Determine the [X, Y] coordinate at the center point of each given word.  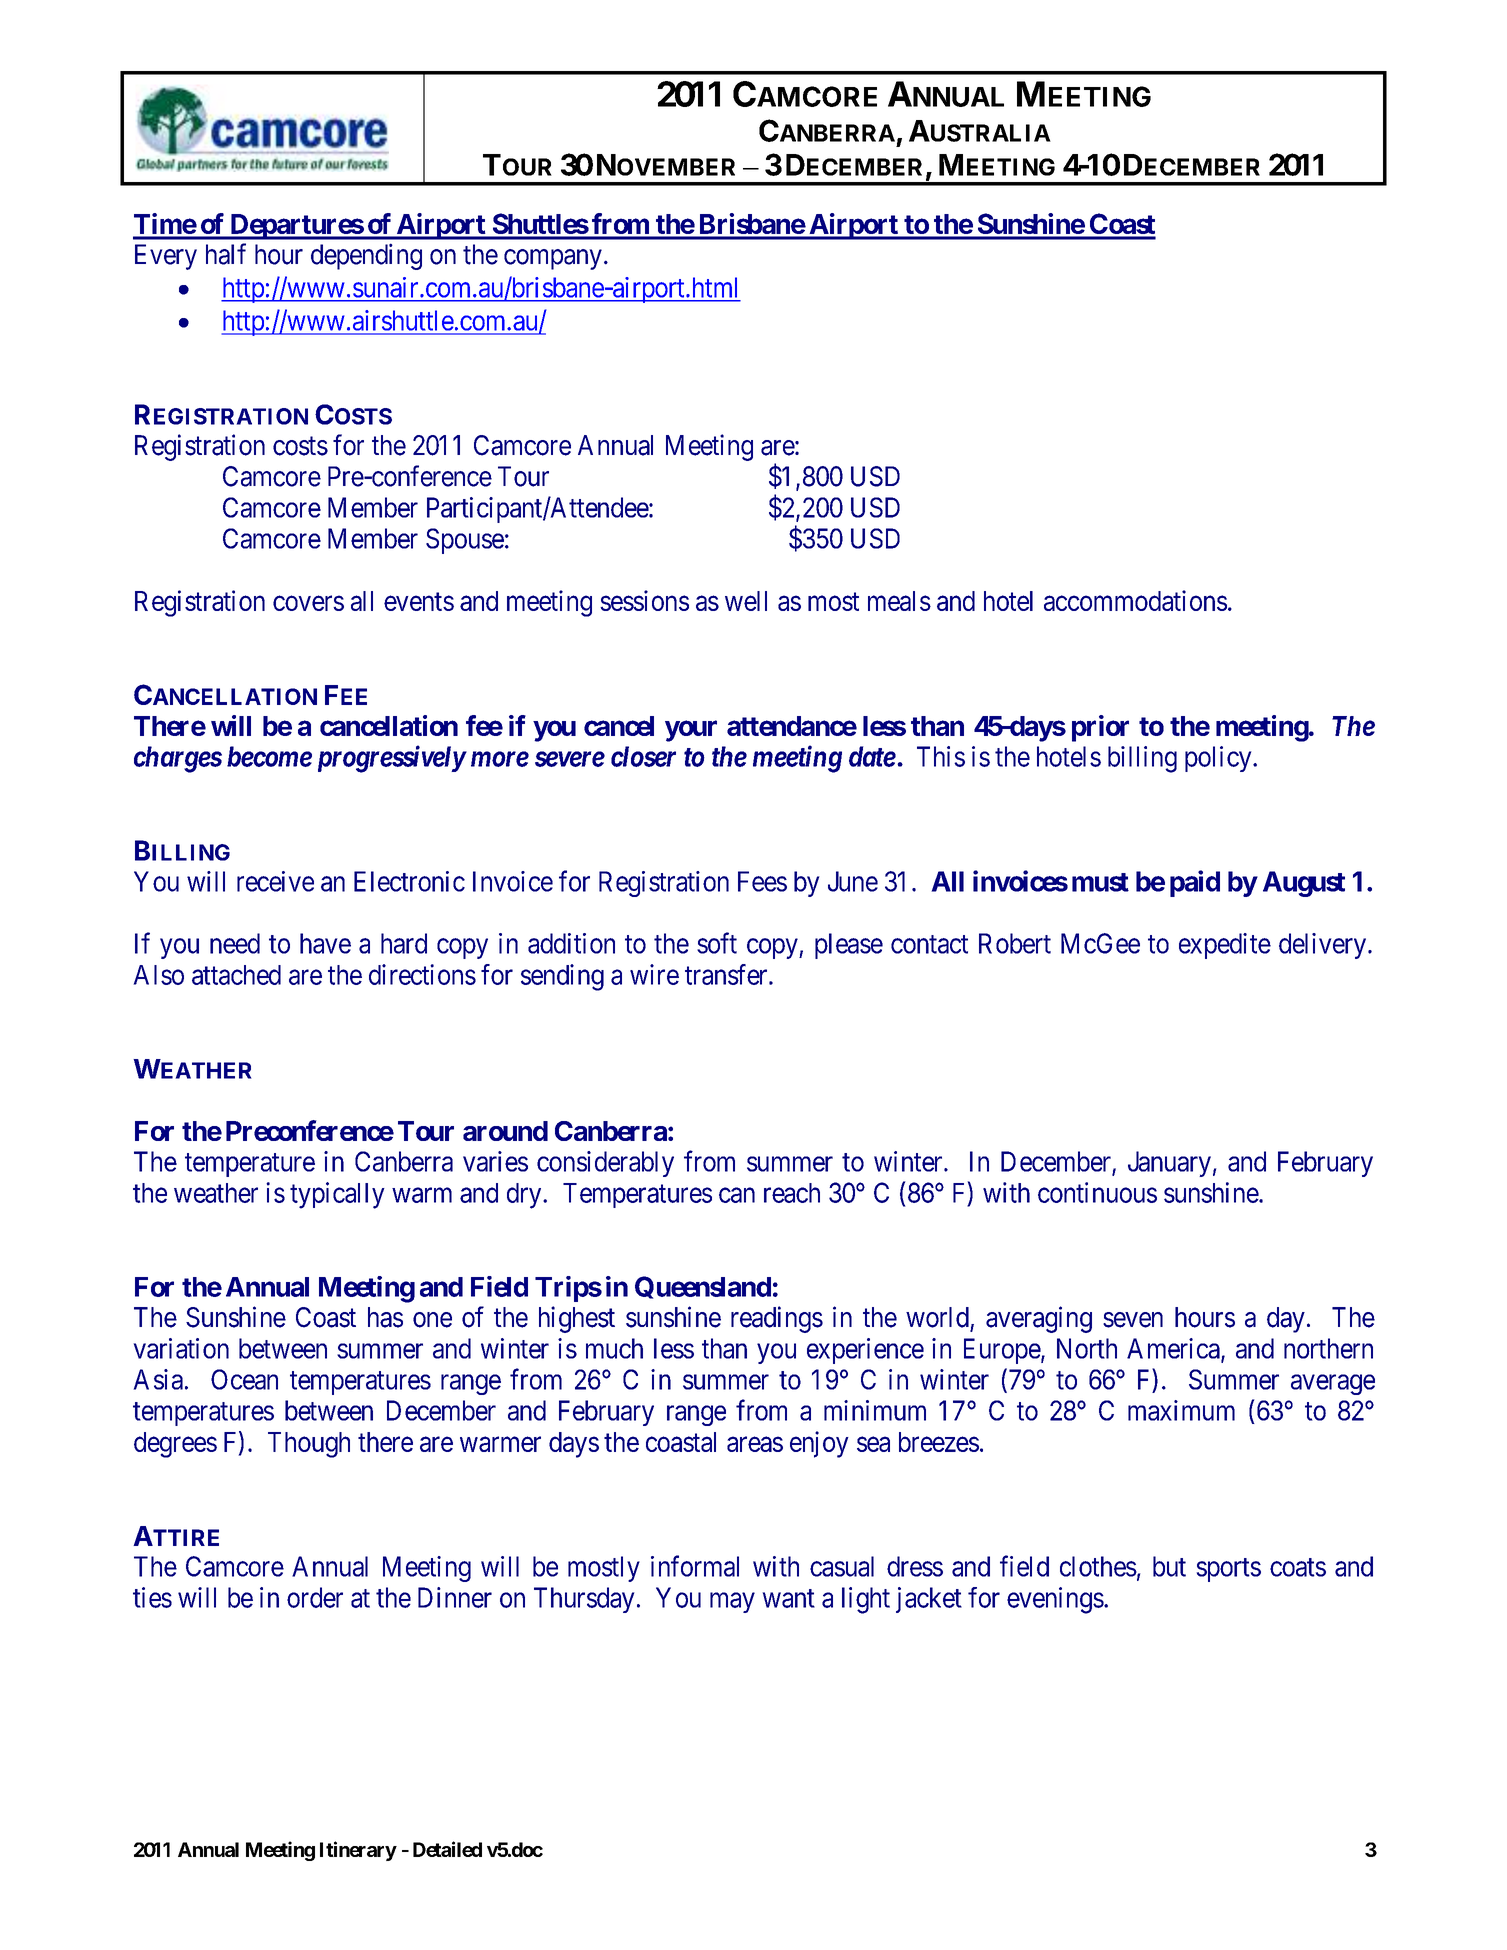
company [553, 259]
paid [1195, 883]
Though [309, 1445]
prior [1100, 728]
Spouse [465, 541]
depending [366, 256]
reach [792, 1193]
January [1169, 1164]
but [1169, 1566]
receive [275, 881]
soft [717, 943]
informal [695, 1566]
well [746, 601]
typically [337, 1195]
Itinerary [358, 1851]
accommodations [1135, 600]
